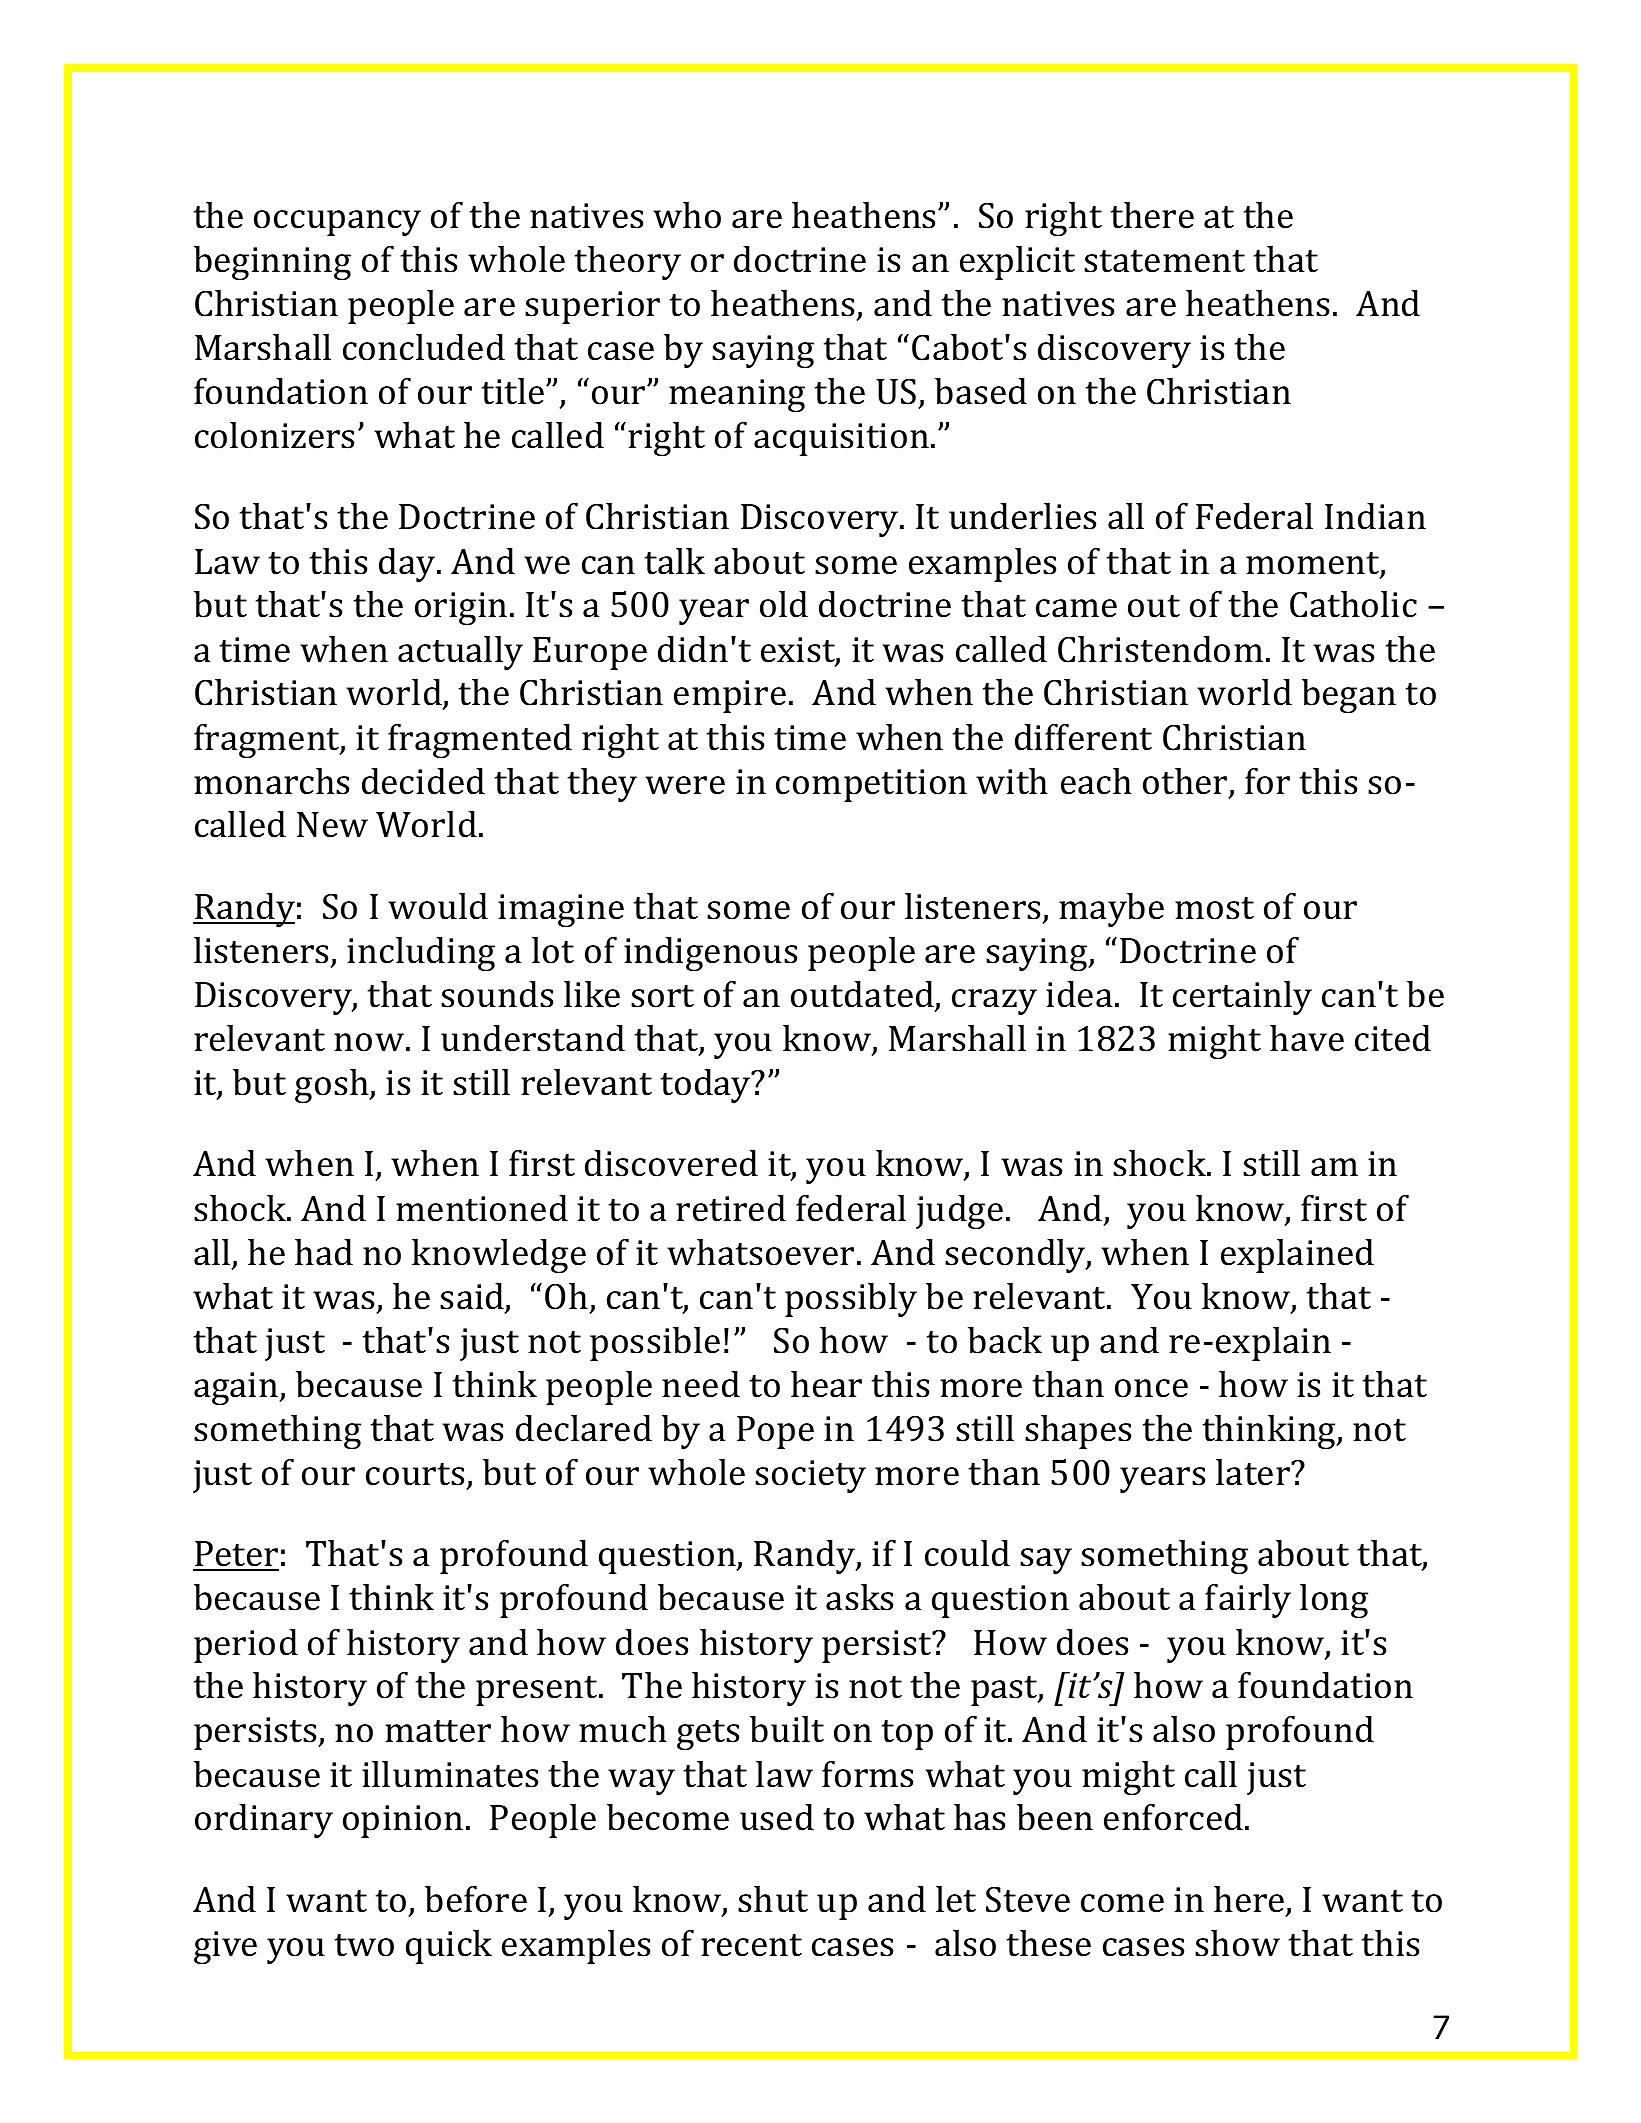  Describe the element at coordinates (461, 608) in the document. I see `origin` at that location.
